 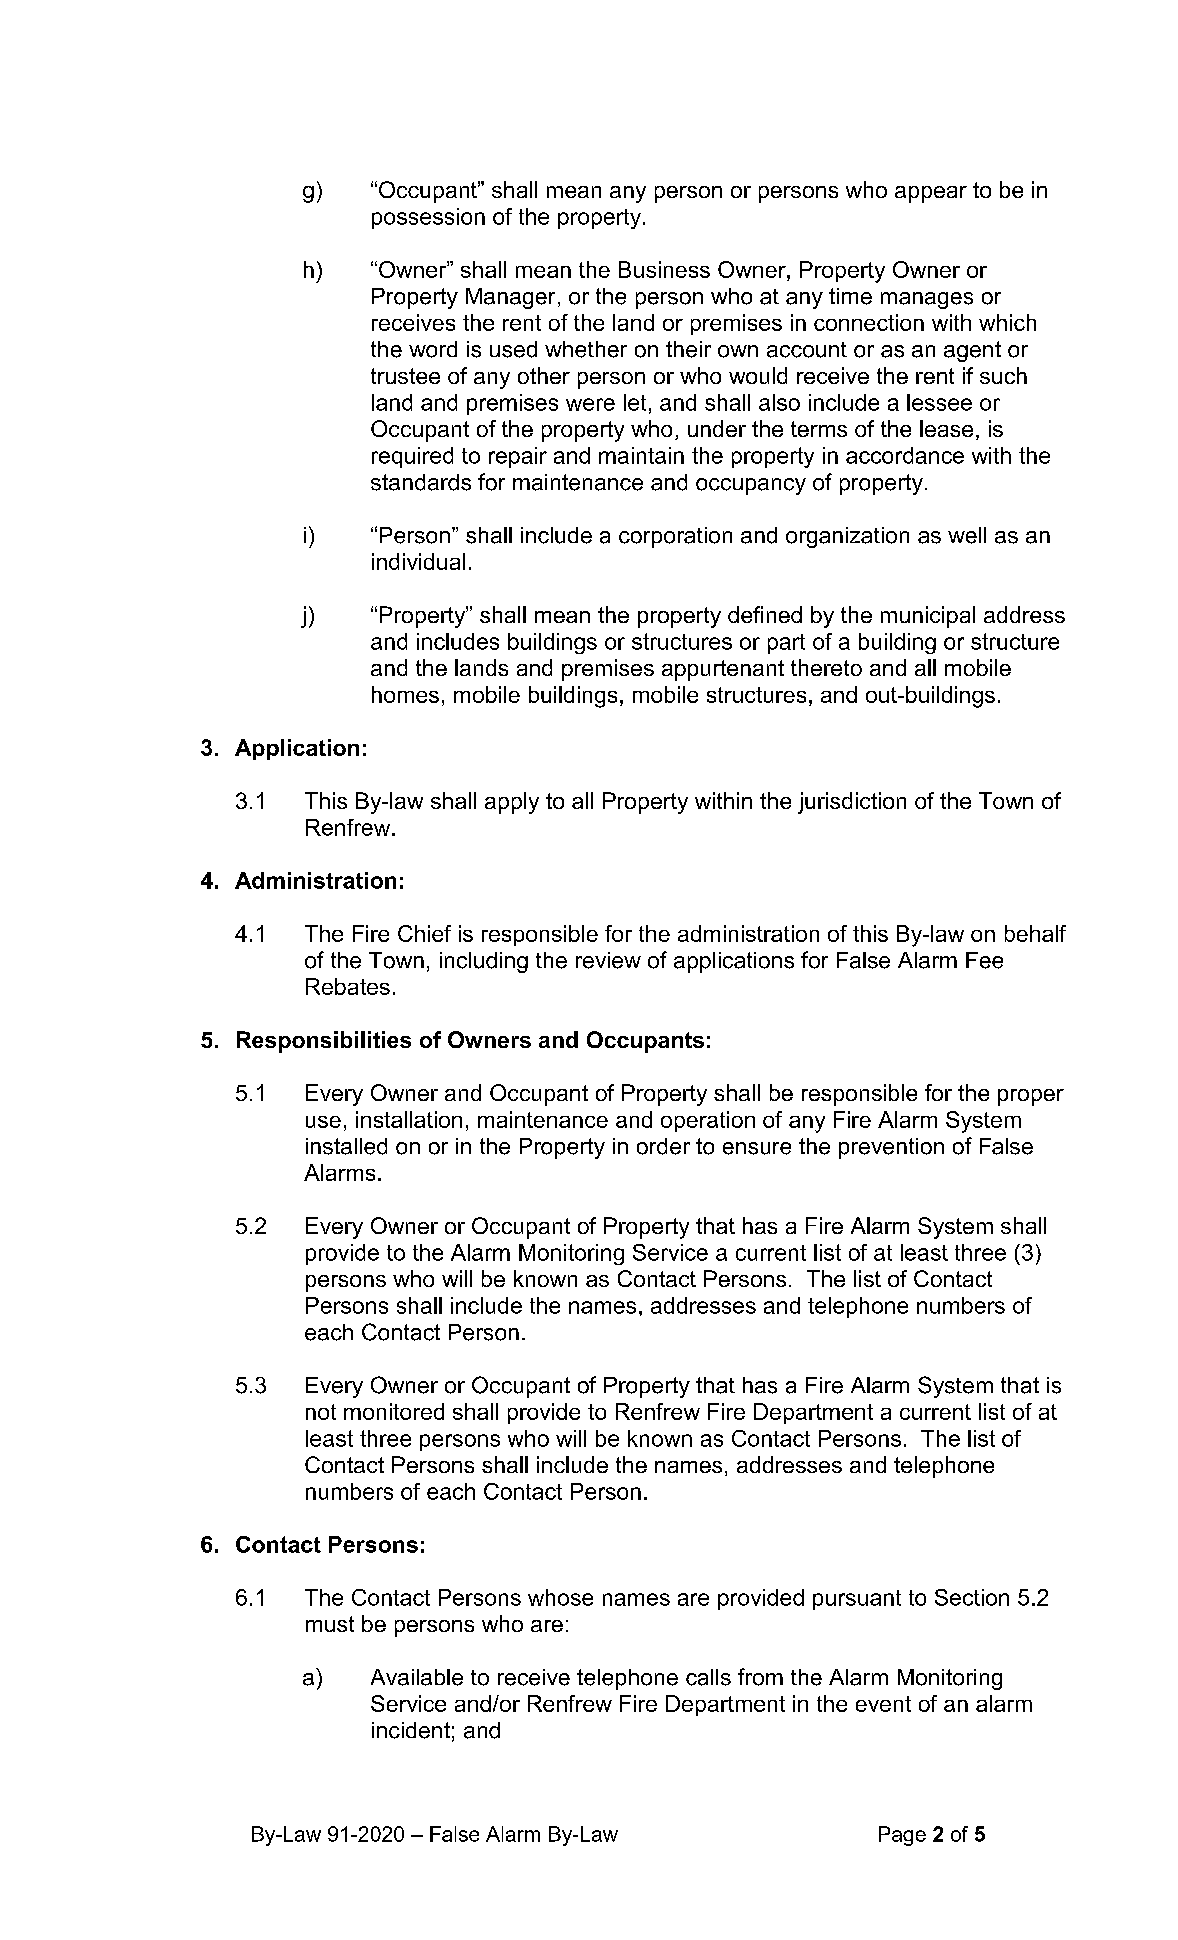 What do you see at coordinates (348, 986) in the screenshot?
I see `Rebates` at bounding box center [348, 986].
